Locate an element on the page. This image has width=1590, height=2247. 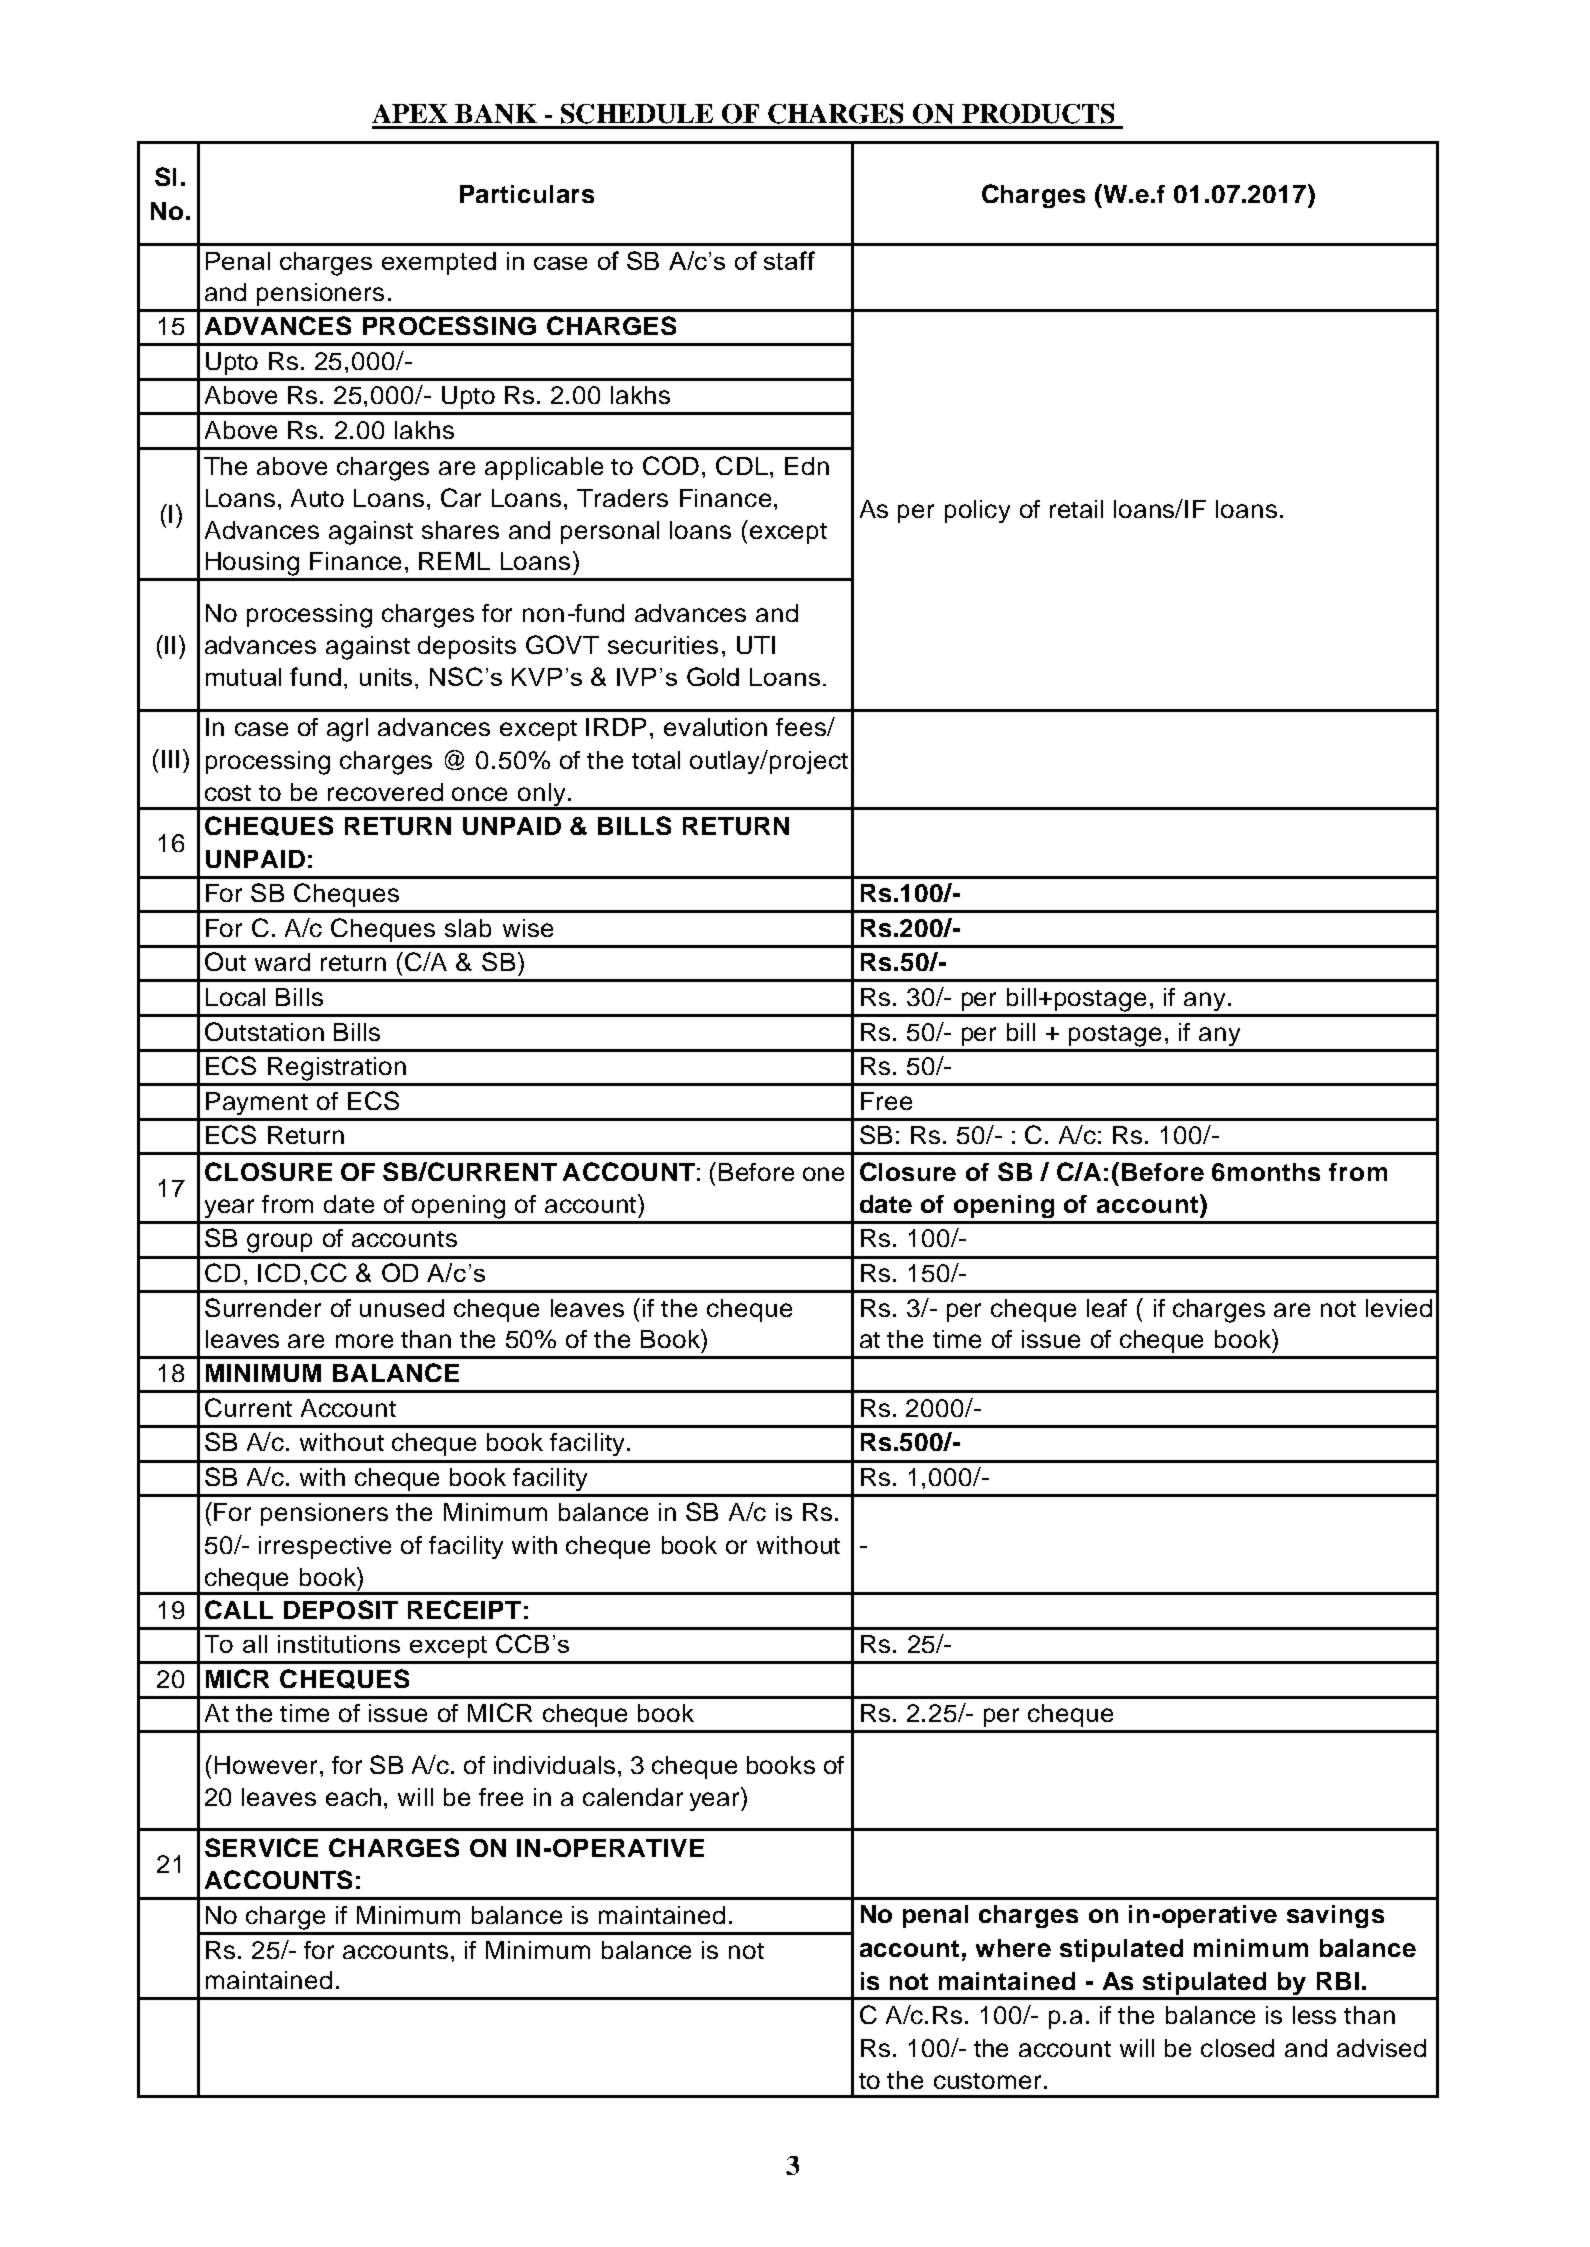
leaf is located at coordinates (1107, 1308).
